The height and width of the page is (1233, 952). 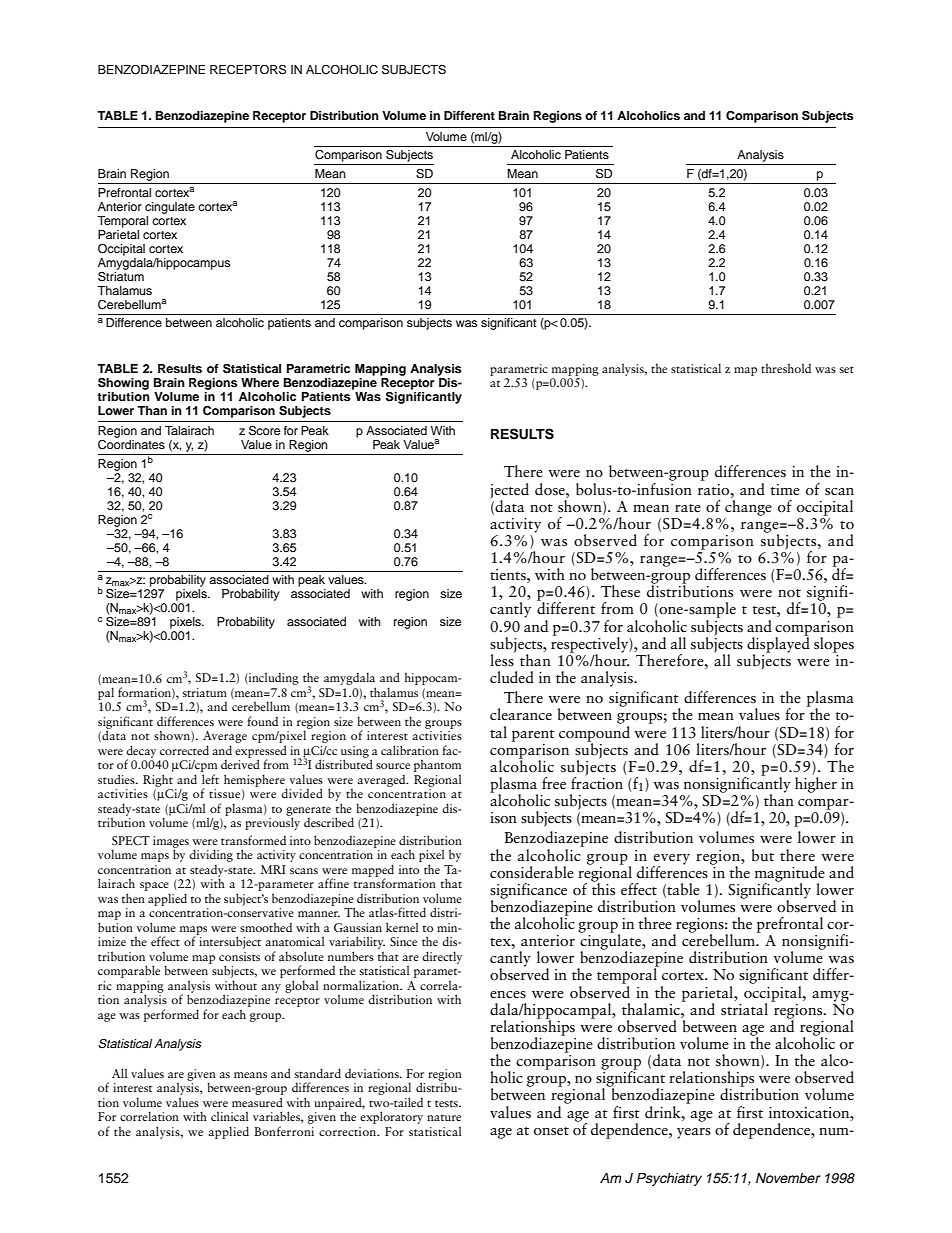 What do you see at coordinates (264, 431) in the page?
I see `Score` at bounding box center [264, 431].
